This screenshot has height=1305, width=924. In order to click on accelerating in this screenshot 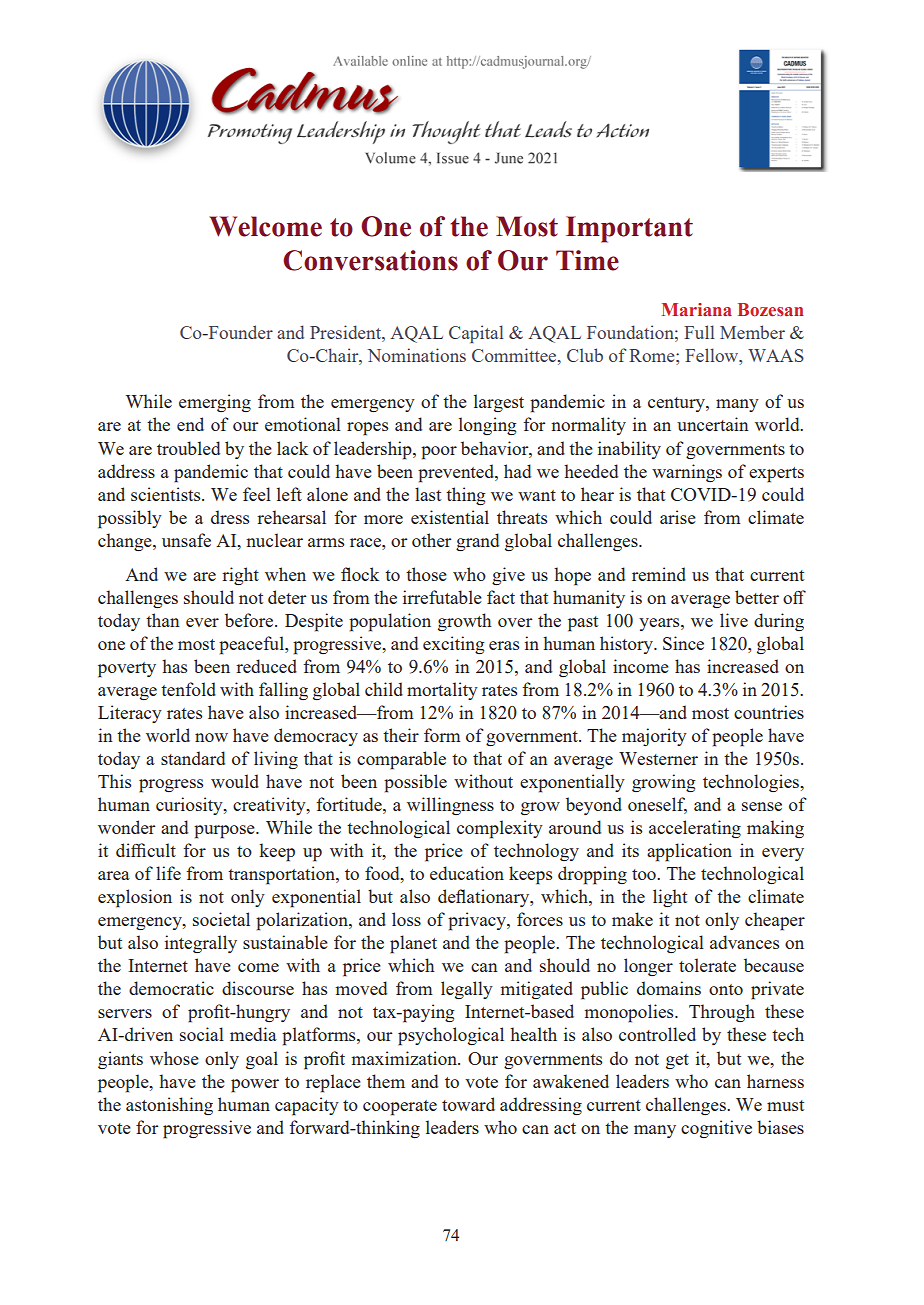, I will do `click(695, 829)`.
